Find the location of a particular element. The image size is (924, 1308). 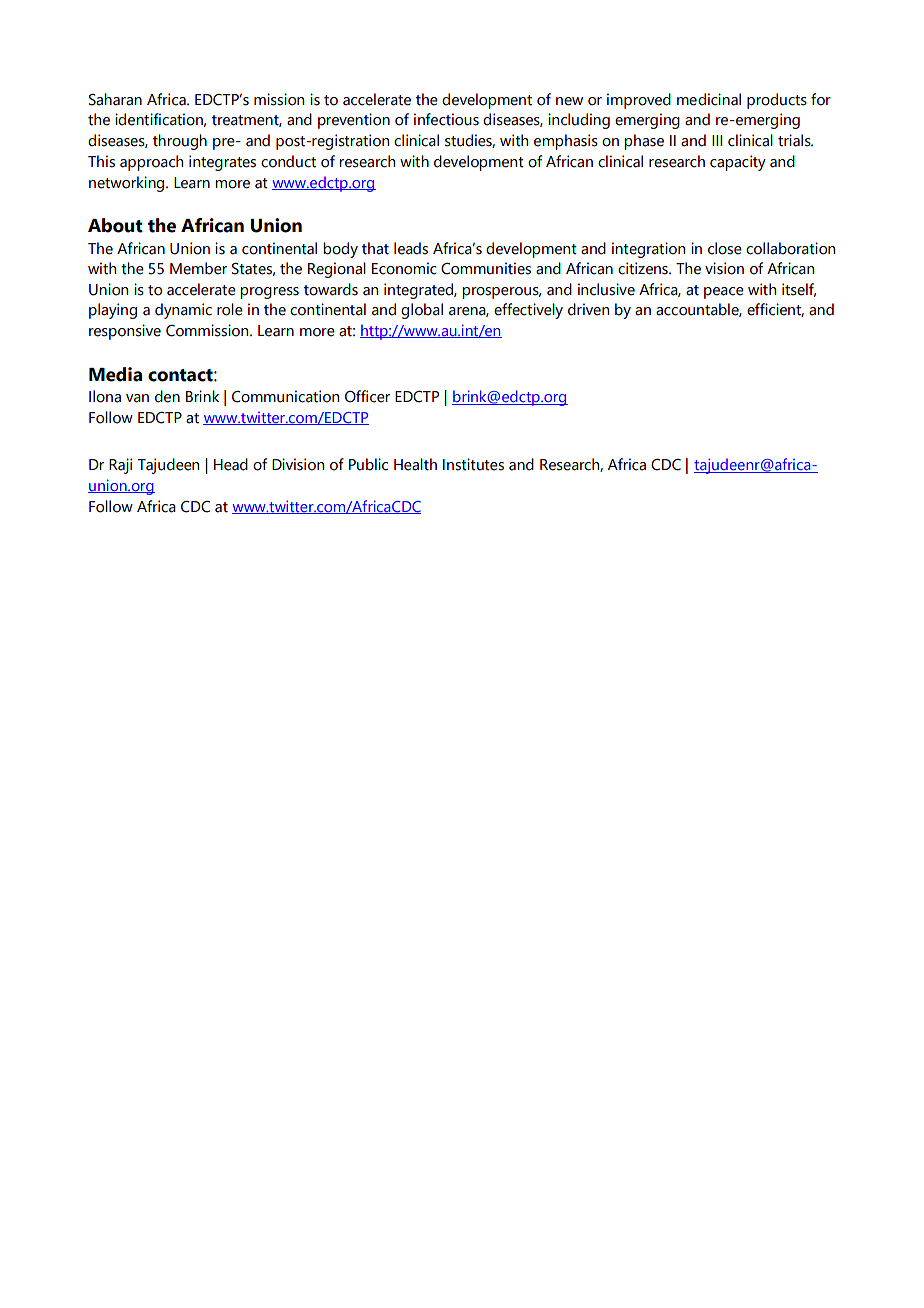

networking is located at coordinates (128, 184).
